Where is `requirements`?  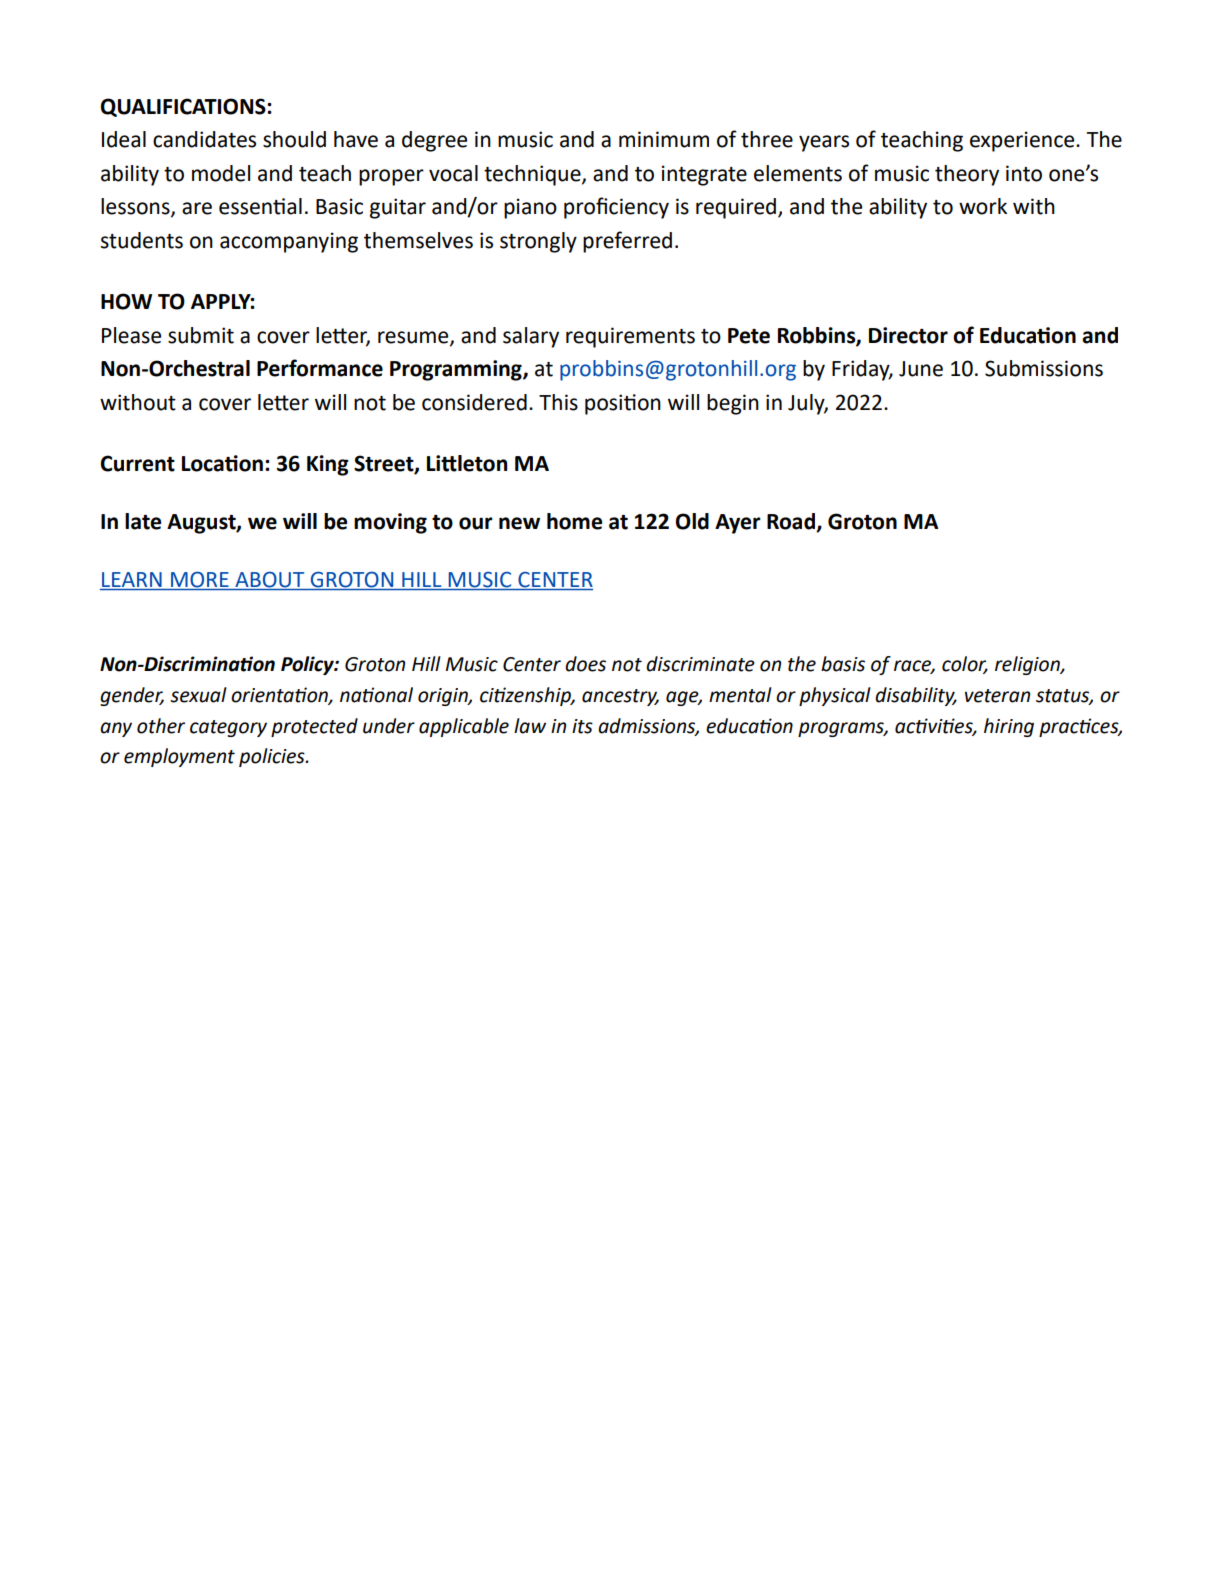 requirements is located at coordinates (630, 337).
